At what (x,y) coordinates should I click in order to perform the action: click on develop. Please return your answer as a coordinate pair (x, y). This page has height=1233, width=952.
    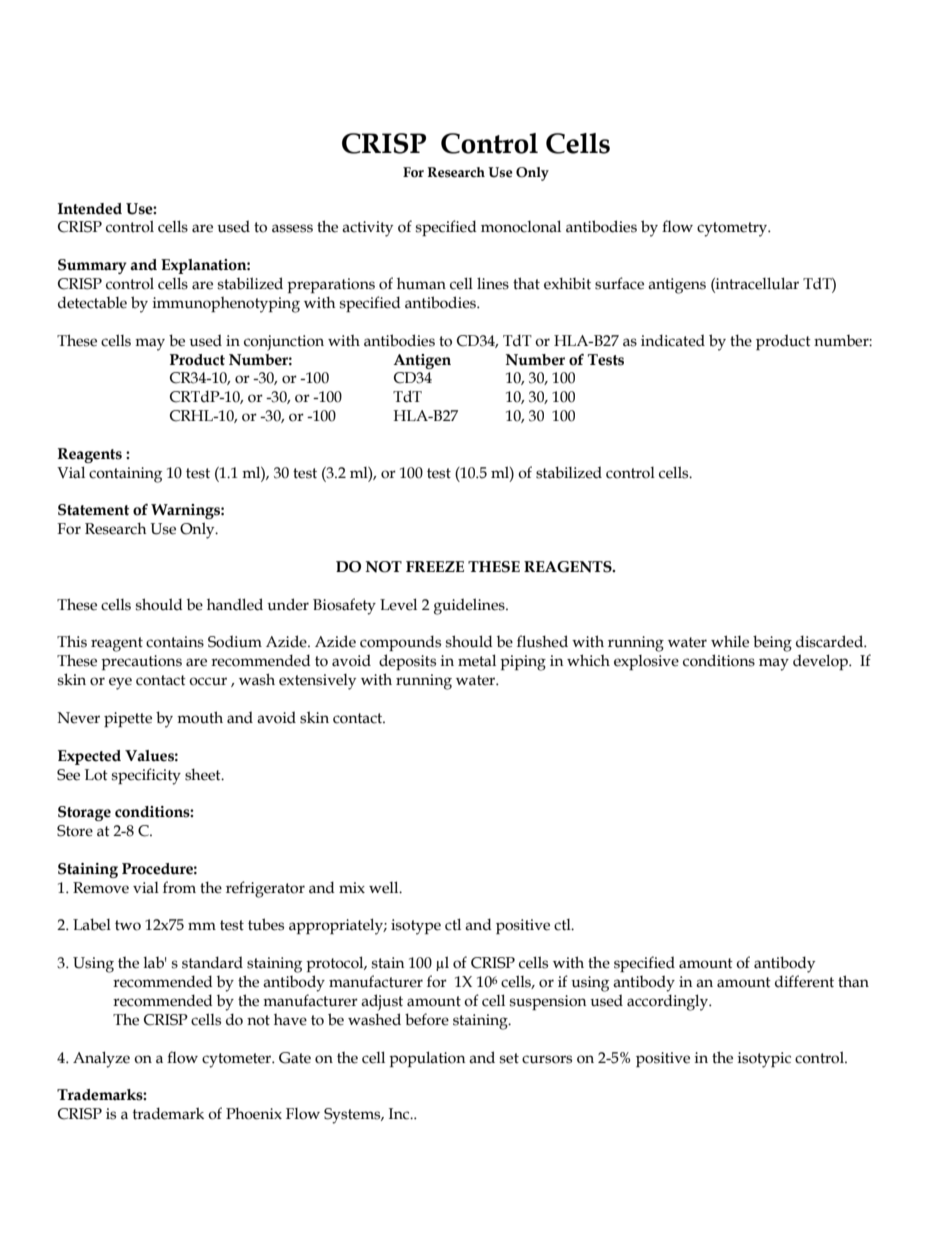
    Looking at the image, I should click on (821, 662).
